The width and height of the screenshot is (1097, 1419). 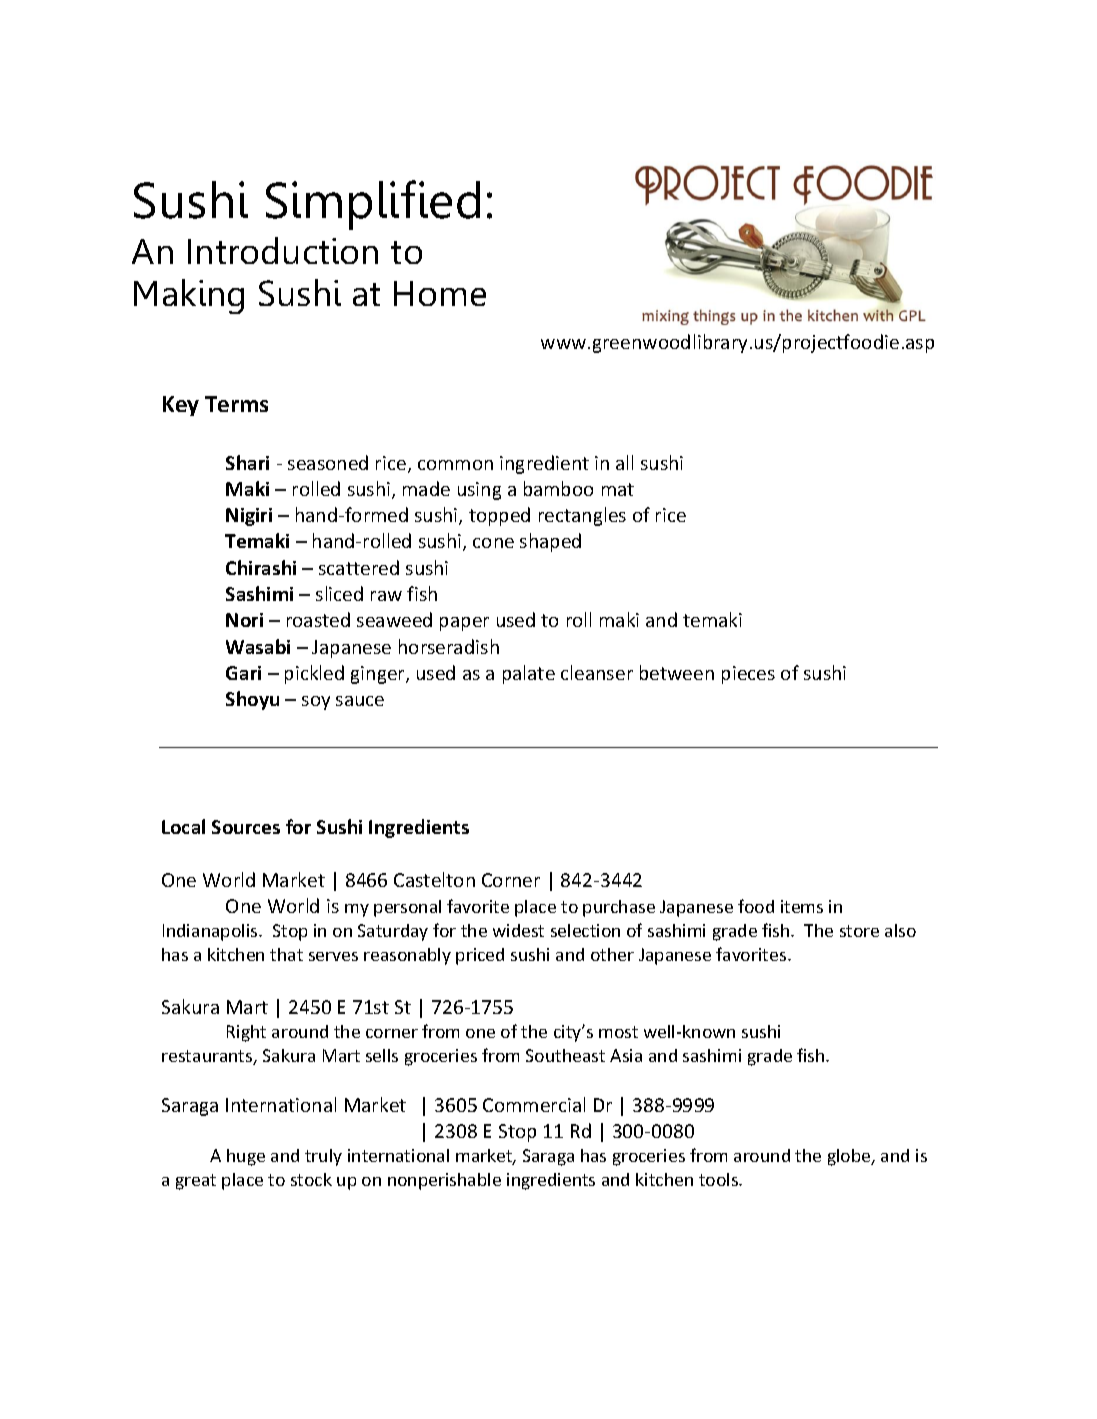 What do you see at coordinates (283, 250) in the screenshot?
I see `Introduction` at bounding box center [283, 250].
